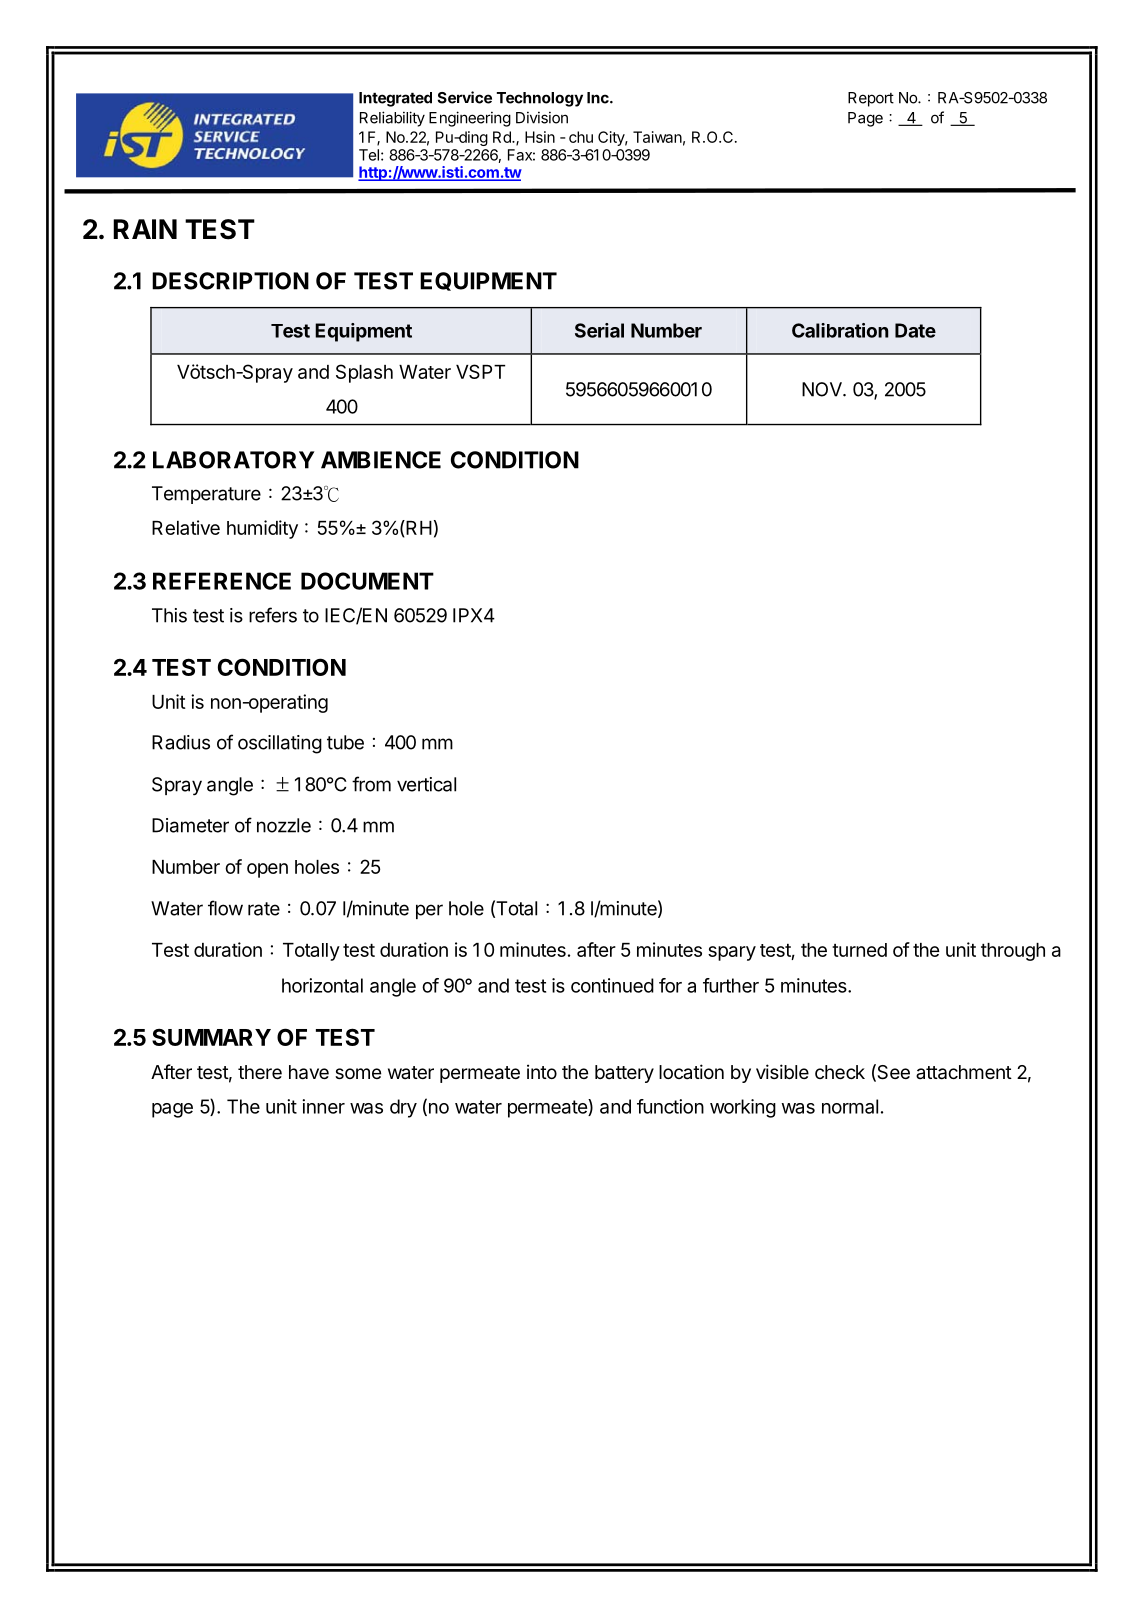 This page has height=1618, width=1143. What do you see at coordinates (964, 1072) in the page?
I see `attachment` at bounding box center [964, 1072].
